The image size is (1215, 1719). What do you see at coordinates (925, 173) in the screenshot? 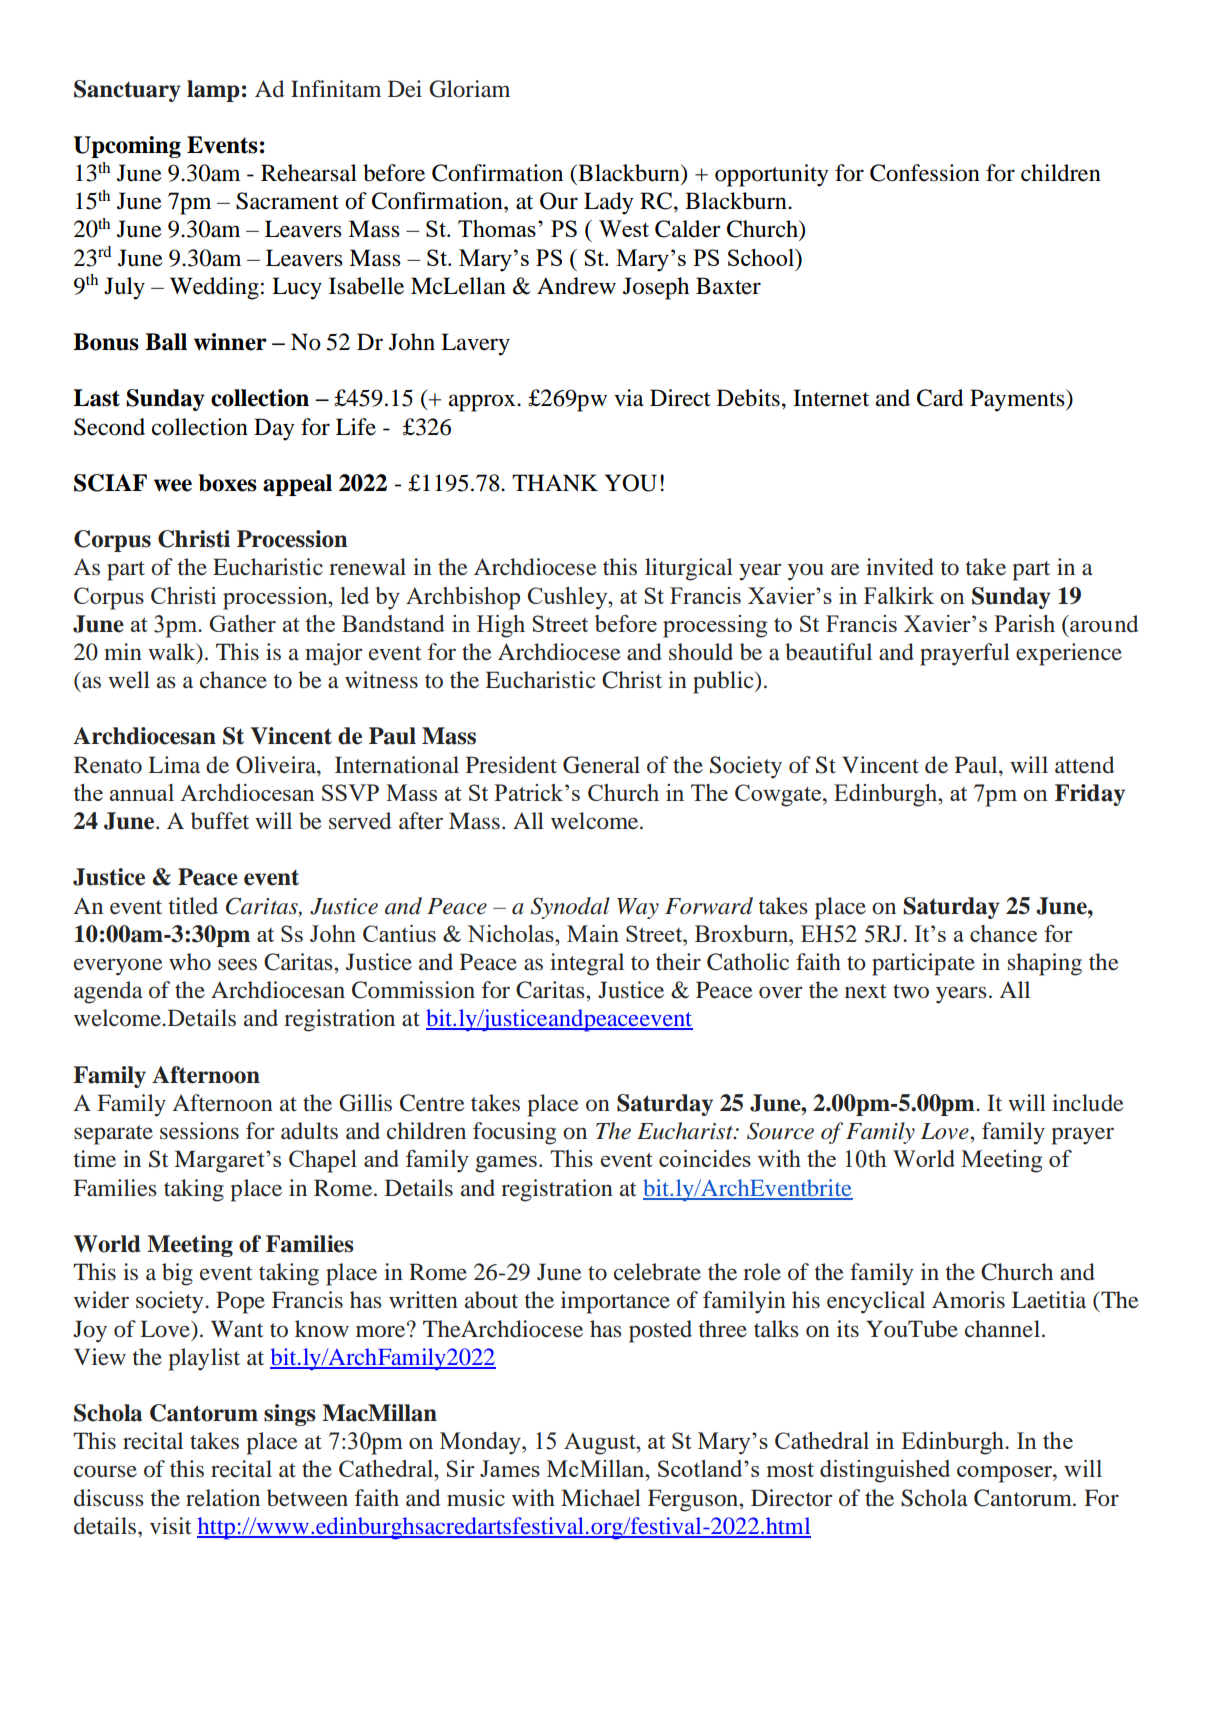
I see `Confession` at bounding box center [925, 173].
